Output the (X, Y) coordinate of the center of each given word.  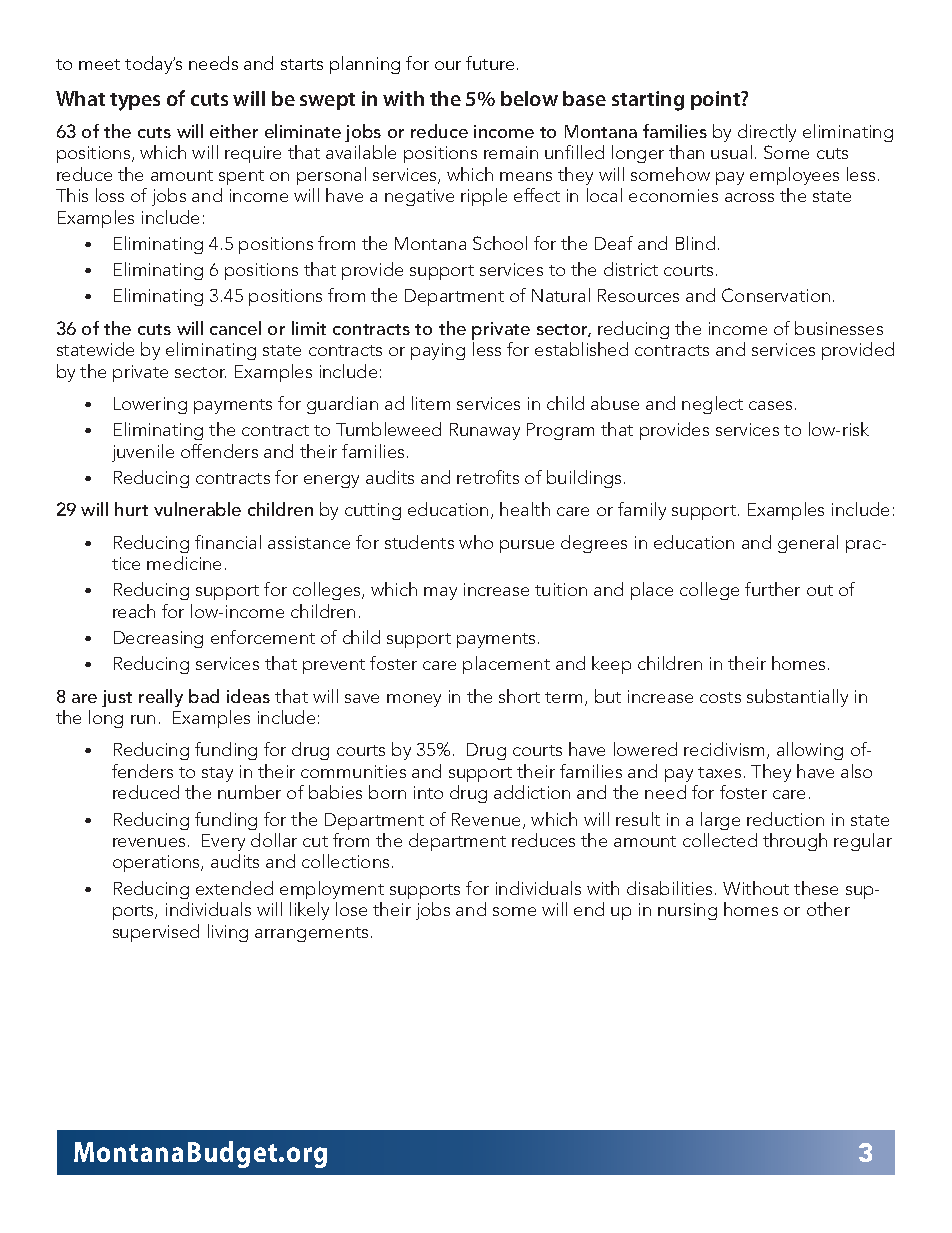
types (135, 102)
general (808, 544)
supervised (156, 933)
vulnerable (197, 509)
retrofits (488, 477)
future (490, 63)
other (828, 909)
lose (351, 909)
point (717, 100)
